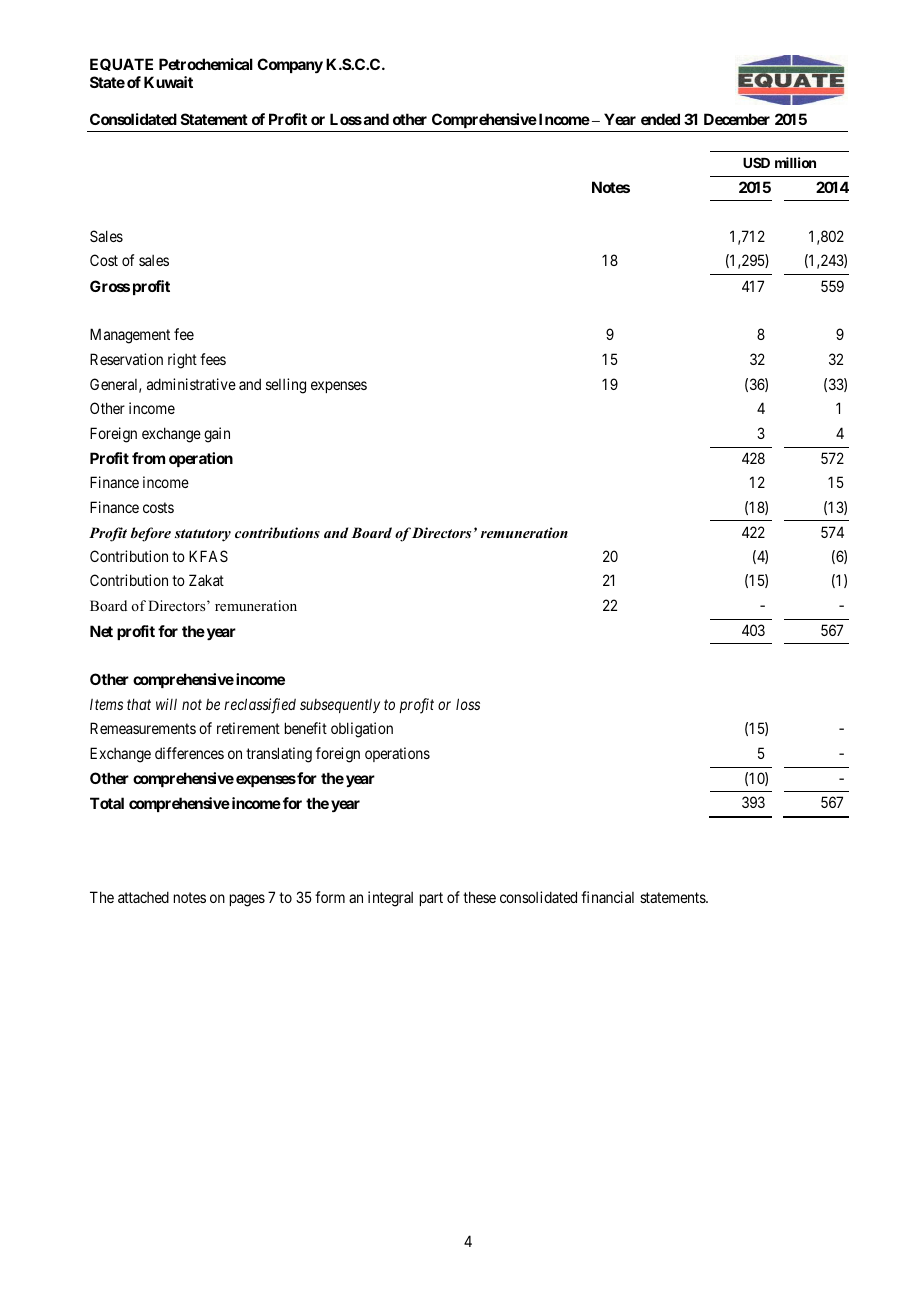 This screenshot has height=1307, width=924. Describe the element at coordinates (168, 82) in the screenshot. I see `Kuwait` at that location.
